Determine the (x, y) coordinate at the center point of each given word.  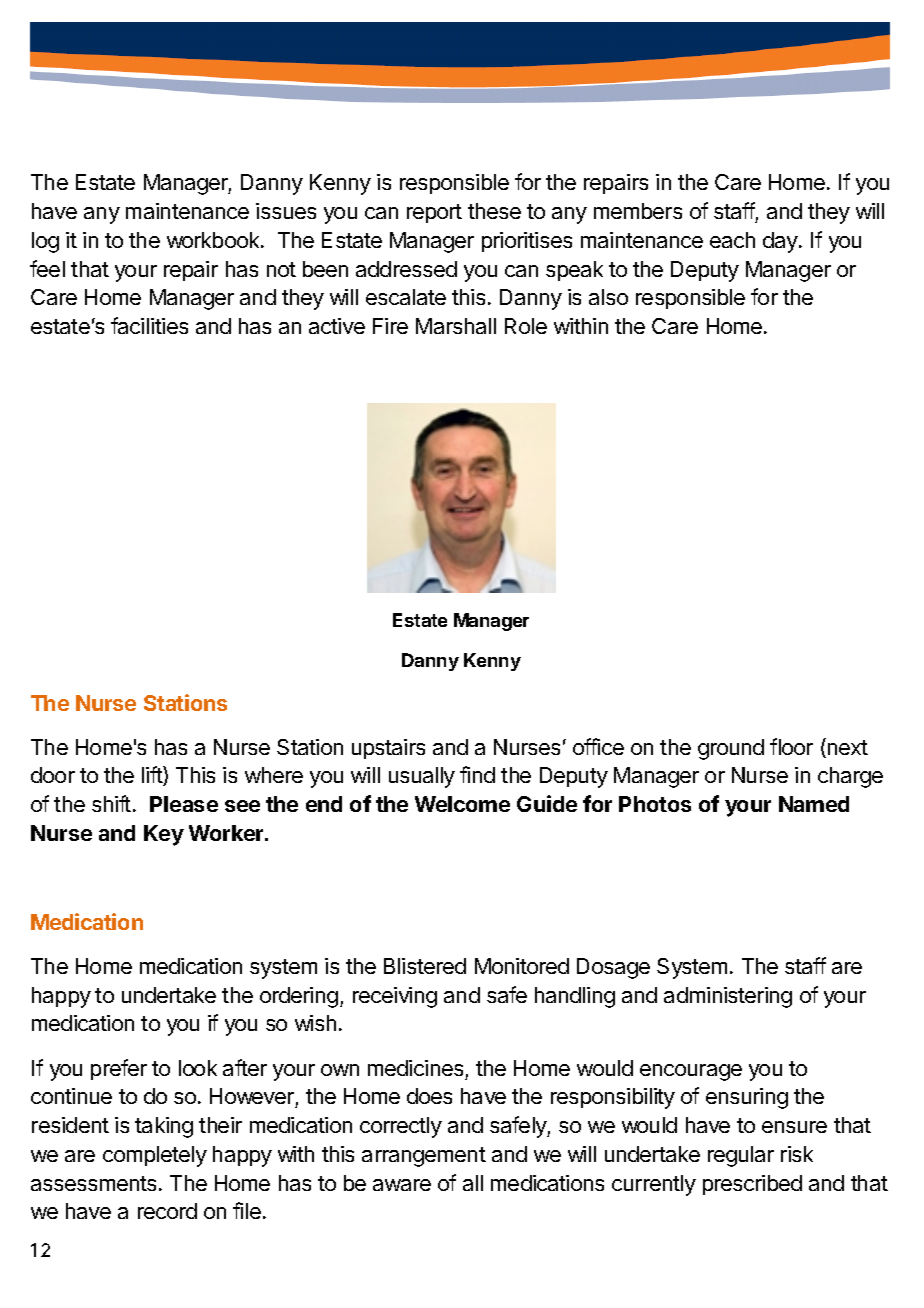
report (434, 213)
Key (164, 835)
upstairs (388, 749)
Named (814, 804)
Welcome (462, 804)
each (732, 240)
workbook (214, 240)
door (53, 775)
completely (155, 1156)
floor (791, 746)
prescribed (752, 1185)
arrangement (424, 1157)
